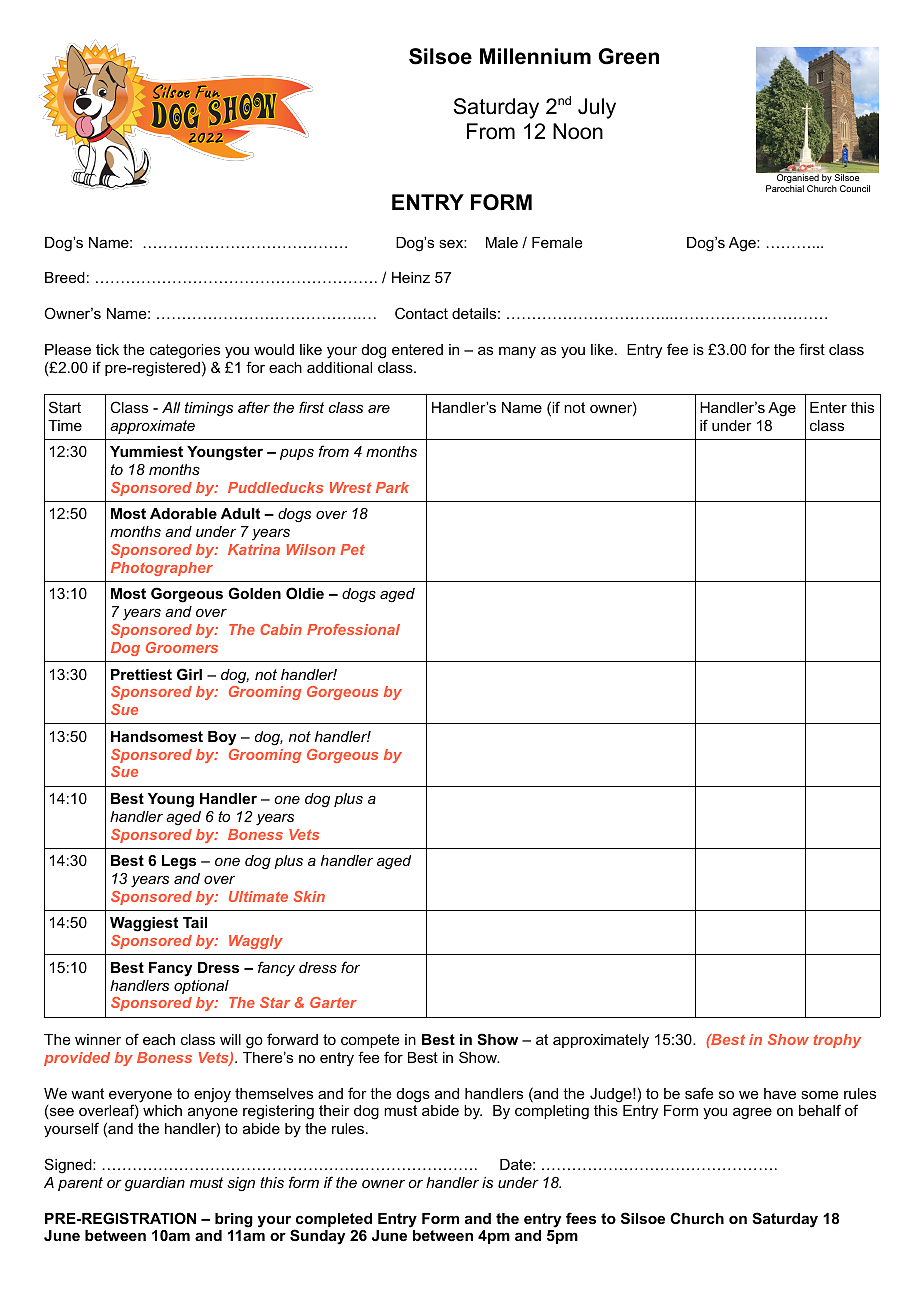  Describe the element at coordinates (581, 1218) in the screenshot. I see `fees` at that location.
